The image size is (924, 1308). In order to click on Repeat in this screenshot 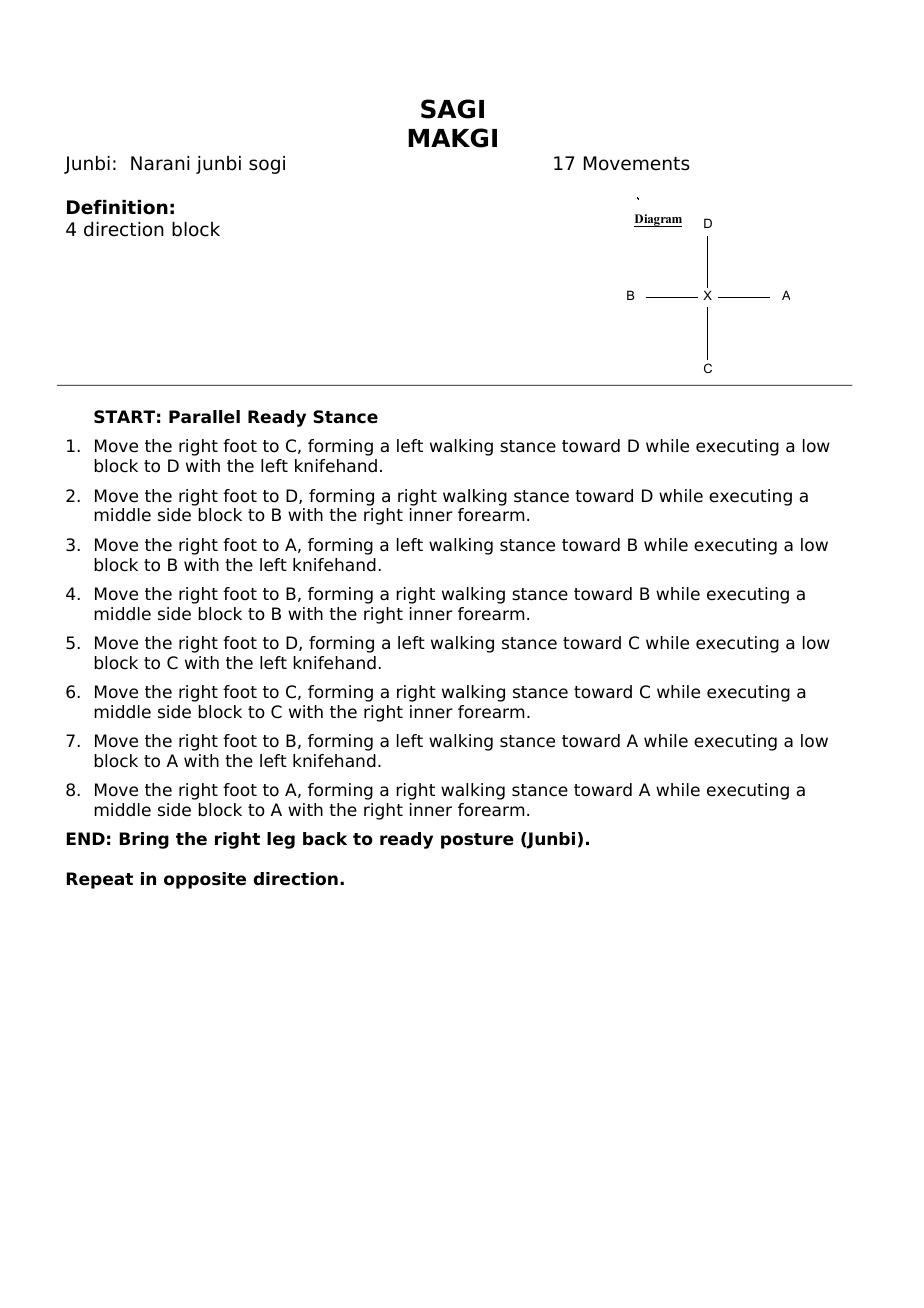, I will do `click(100, 880)`.
